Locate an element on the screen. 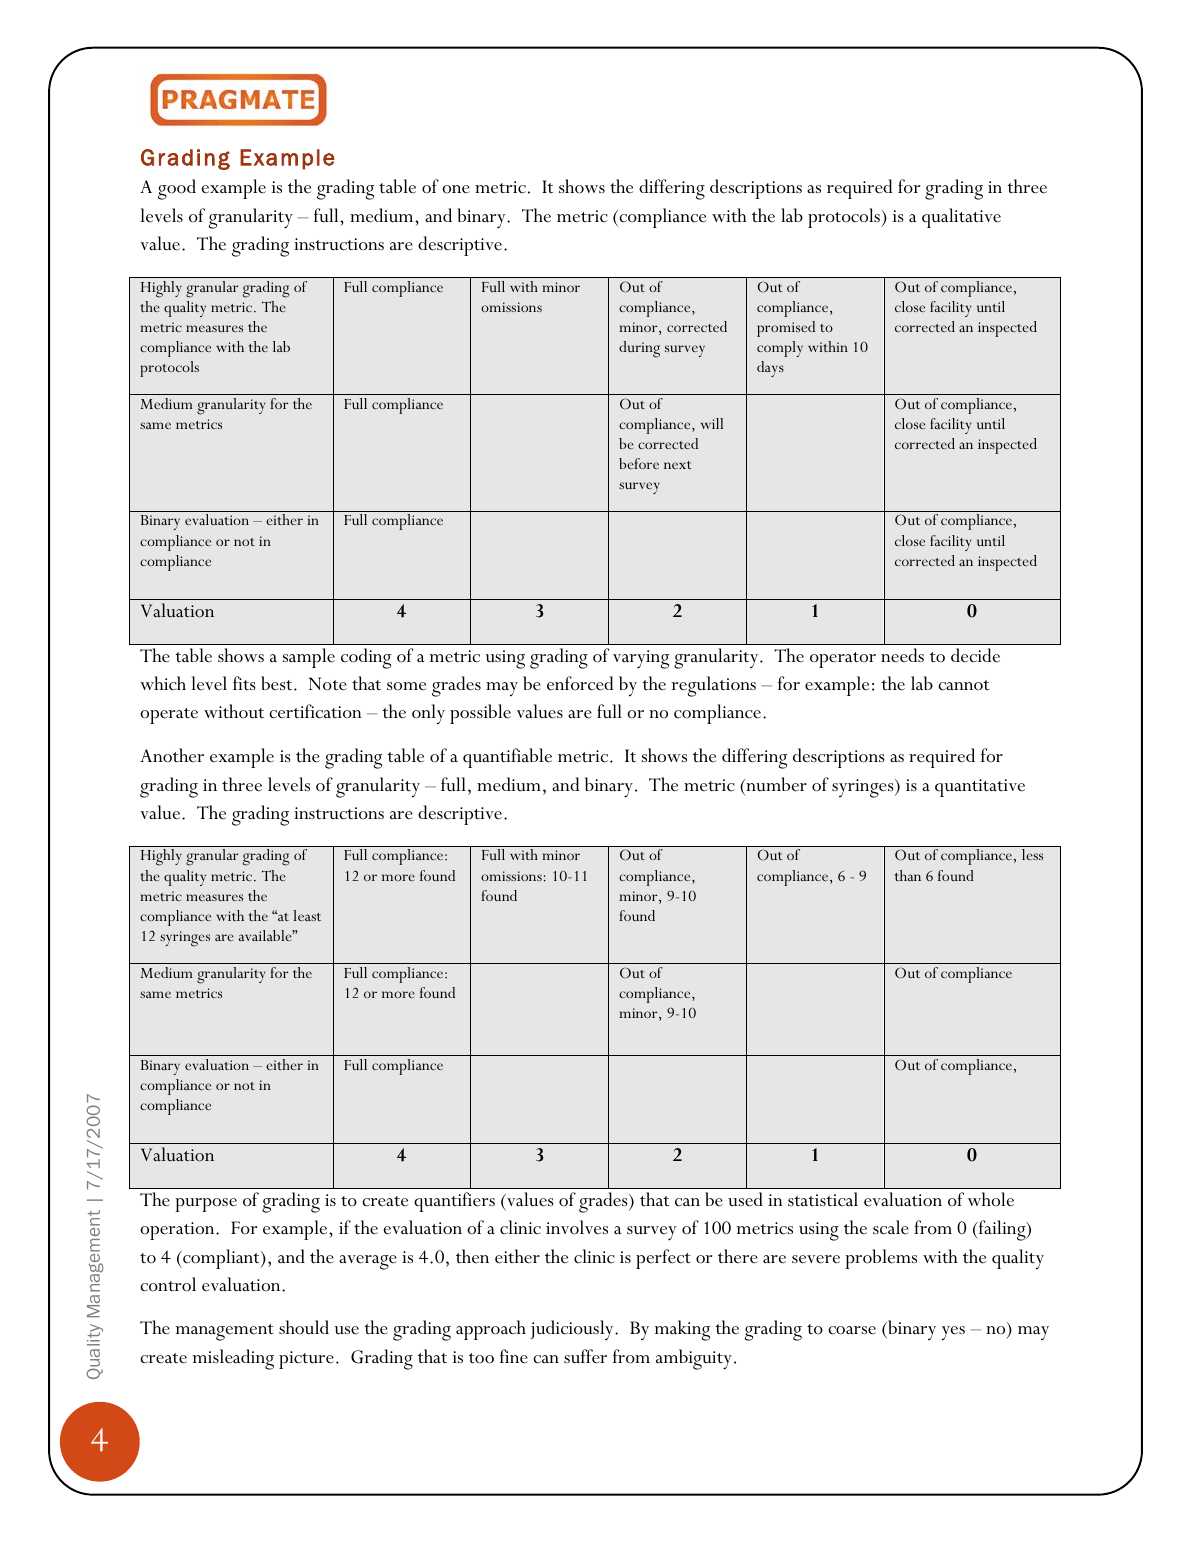 The height and width of the screenshot is (1542, 1192). needs is located at coordinates (902, 655).
